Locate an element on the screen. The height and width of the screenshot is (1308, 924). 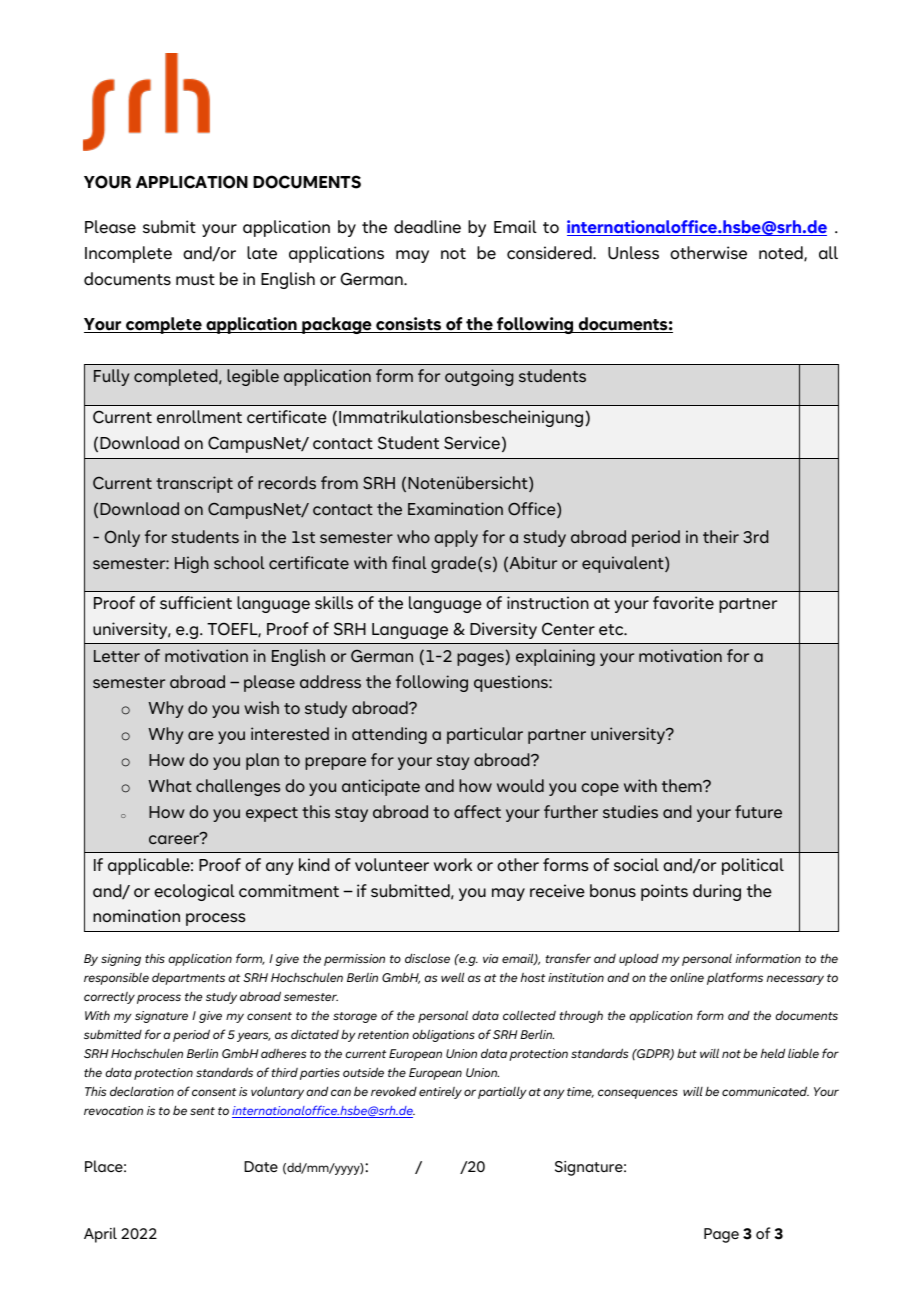
ecological is located at coordinates (194, 892).
